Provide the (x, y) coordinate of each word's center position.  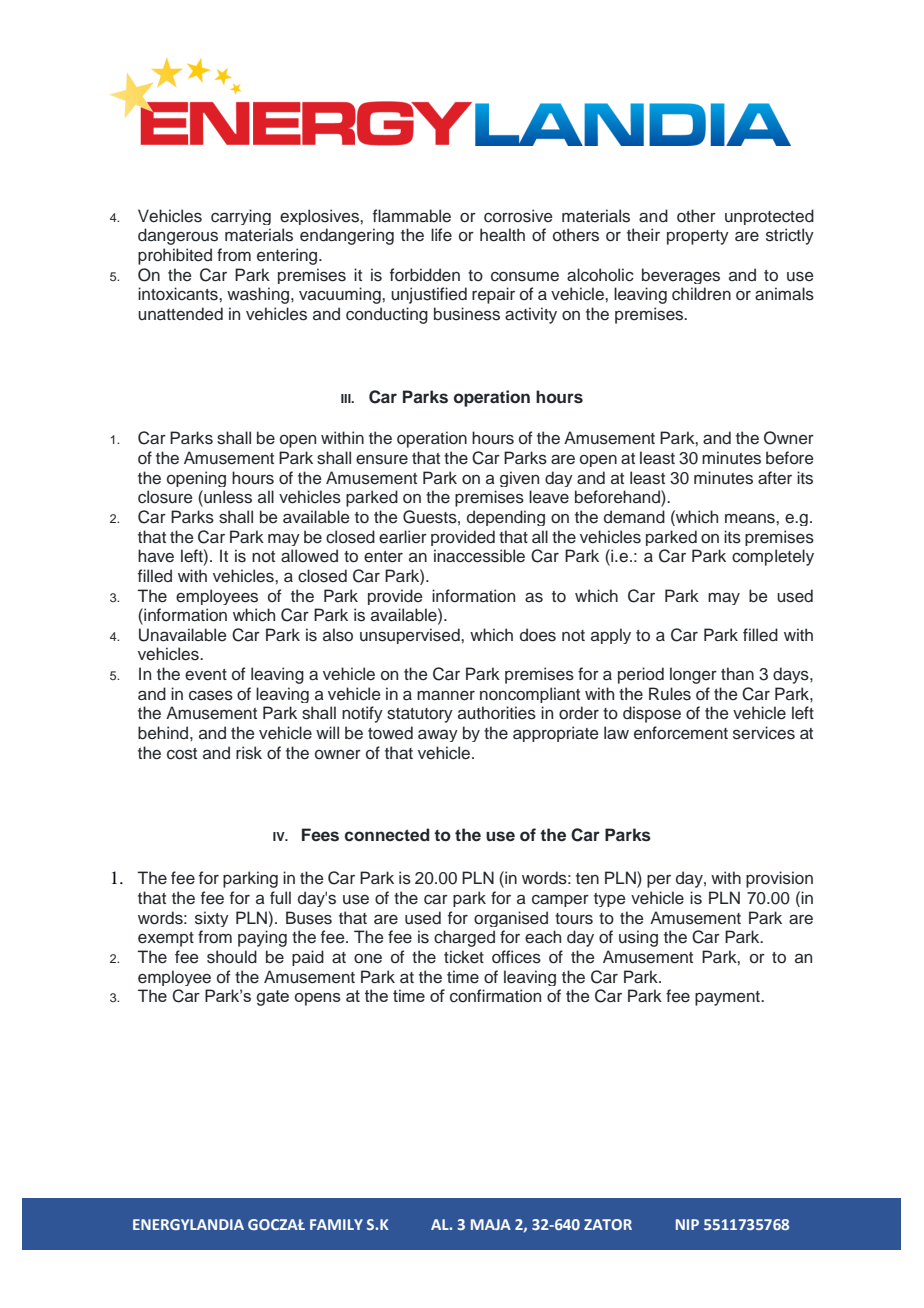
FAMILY (336, 1224)
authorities (497, 713)
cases (211, 695)
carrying (241, 217)
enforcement (681, 733)
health (502, 235)
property (698, 237)
